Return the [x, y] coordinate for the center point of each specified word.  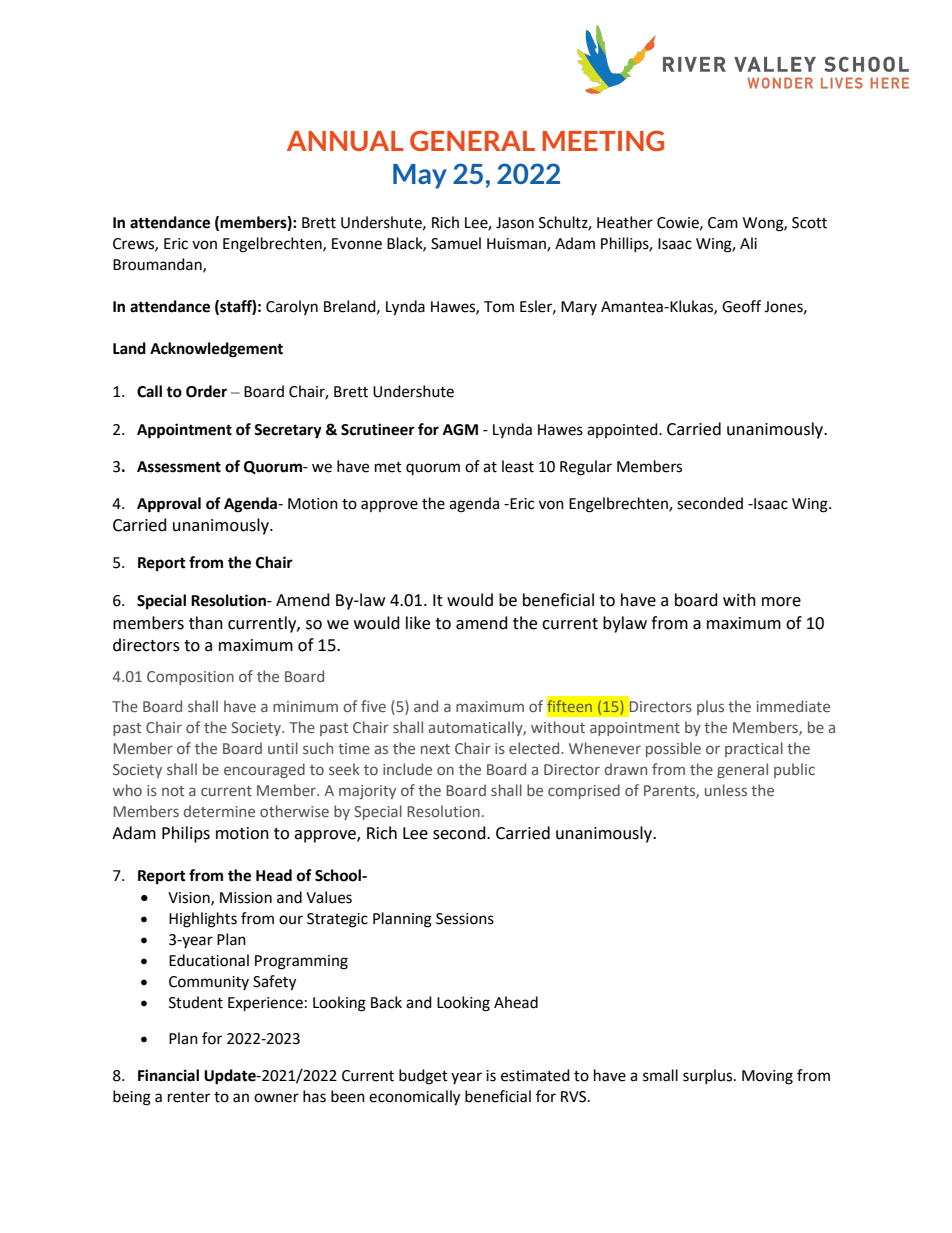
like [418, 623]
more [781, 602]
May [420, 176]
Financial [168, 1075]
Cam [723, 223]
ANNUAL [345, 141]
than [206, 623]
